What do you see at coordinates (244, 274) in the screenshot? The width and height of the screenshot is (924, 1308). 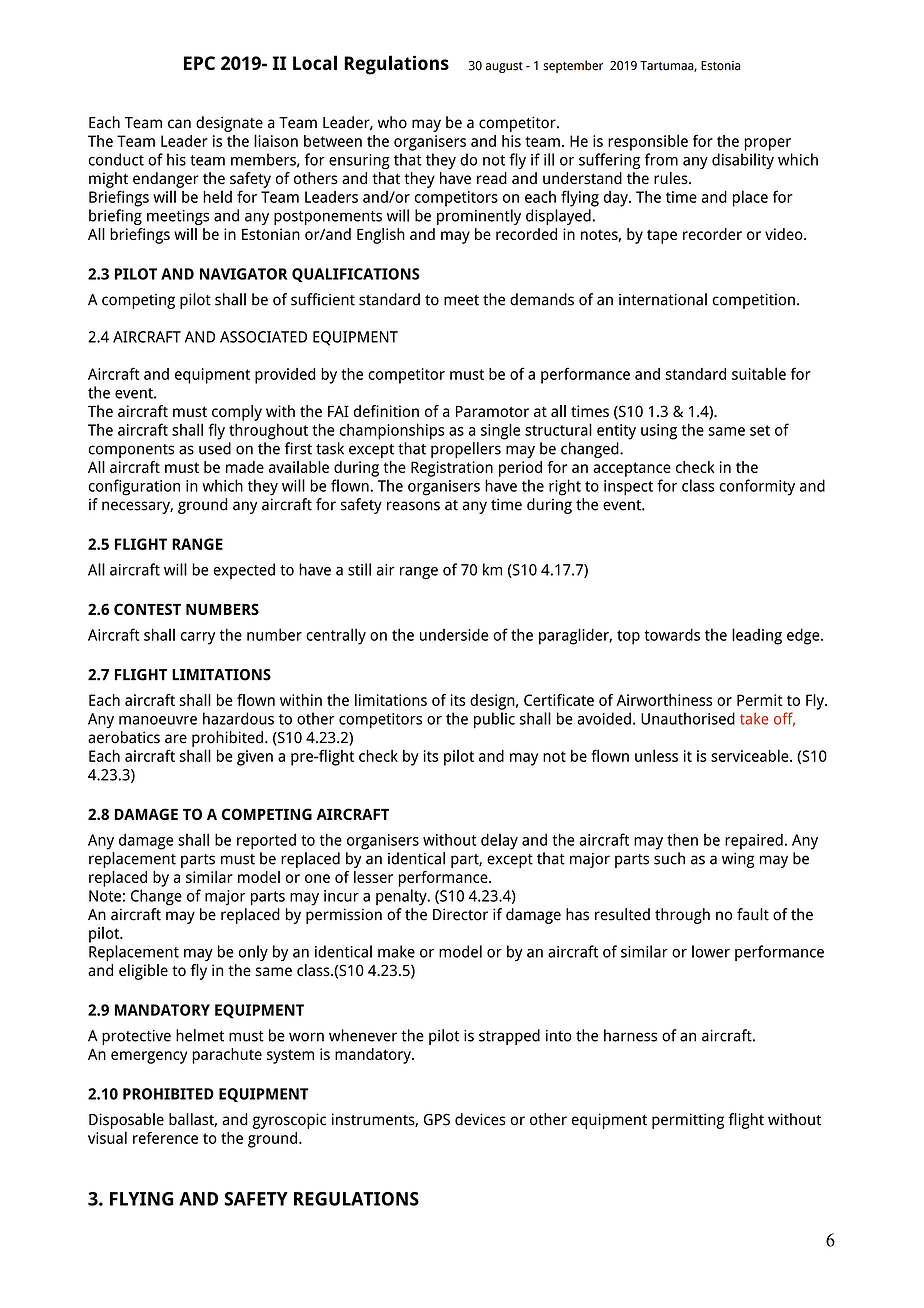 I see `NAVIGATOR` at bounding box center [244, 274].
